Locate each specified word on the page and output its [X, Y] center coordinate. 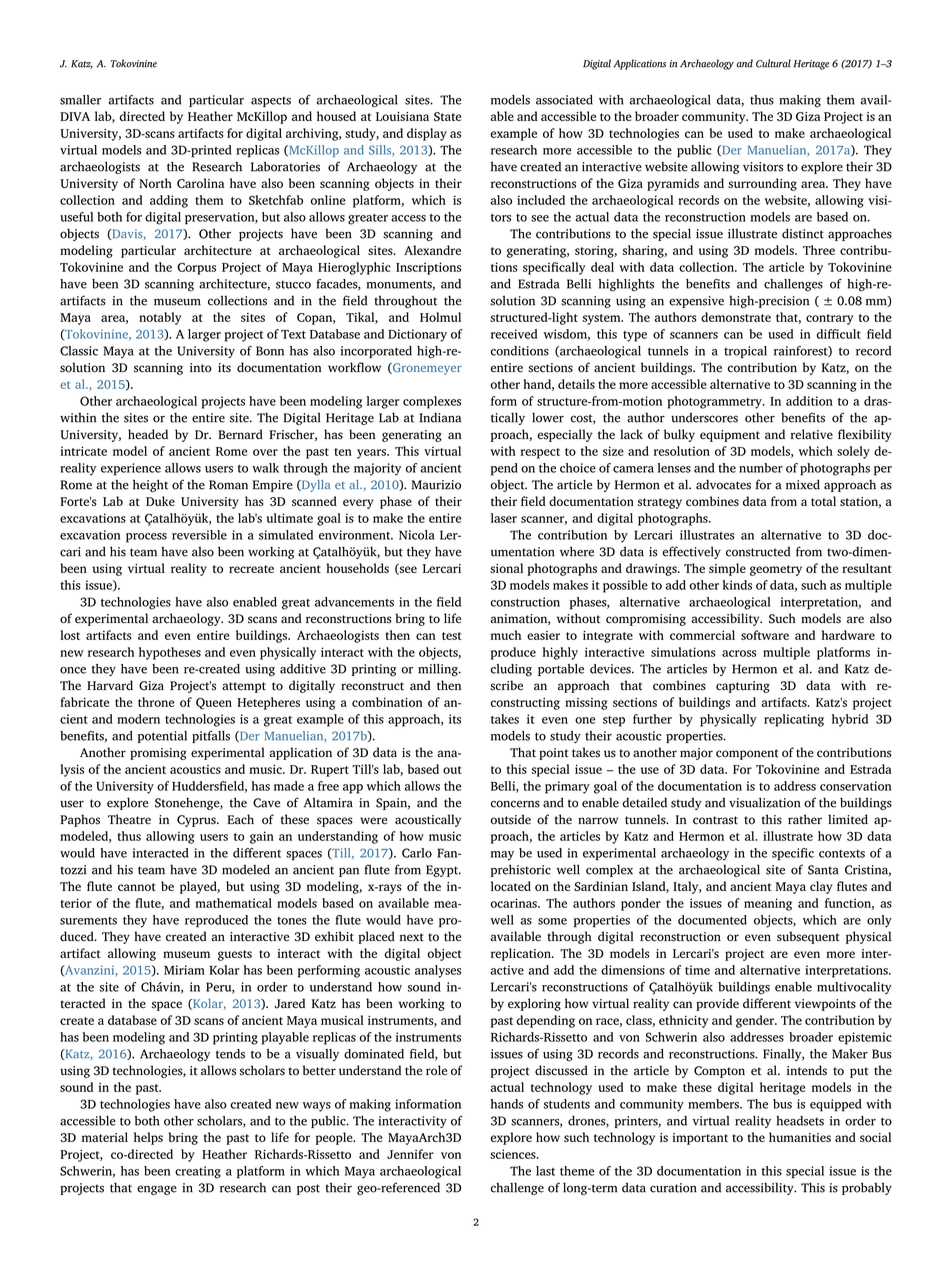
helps [148, 1138]
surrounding [762, 184]
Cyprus [197, 821]
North [155, 183]
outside [511, 819]
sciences [514, 1154]
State [447, 116]
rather [805, 819]
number [761, 468]
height [150, 485]
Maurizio [436, 485]
